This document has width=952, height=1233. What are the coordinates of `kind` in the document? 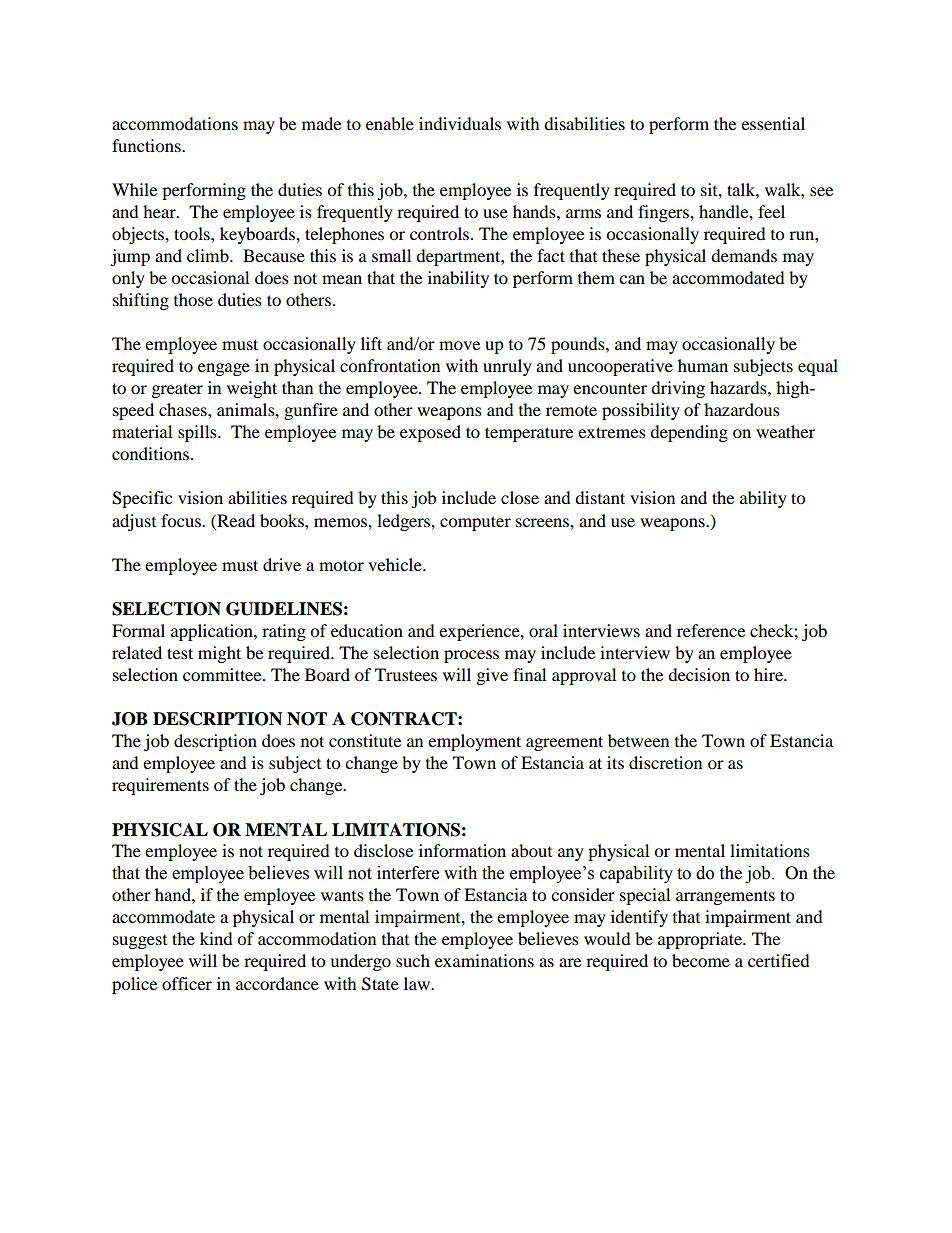 It's located at (216, 938).
